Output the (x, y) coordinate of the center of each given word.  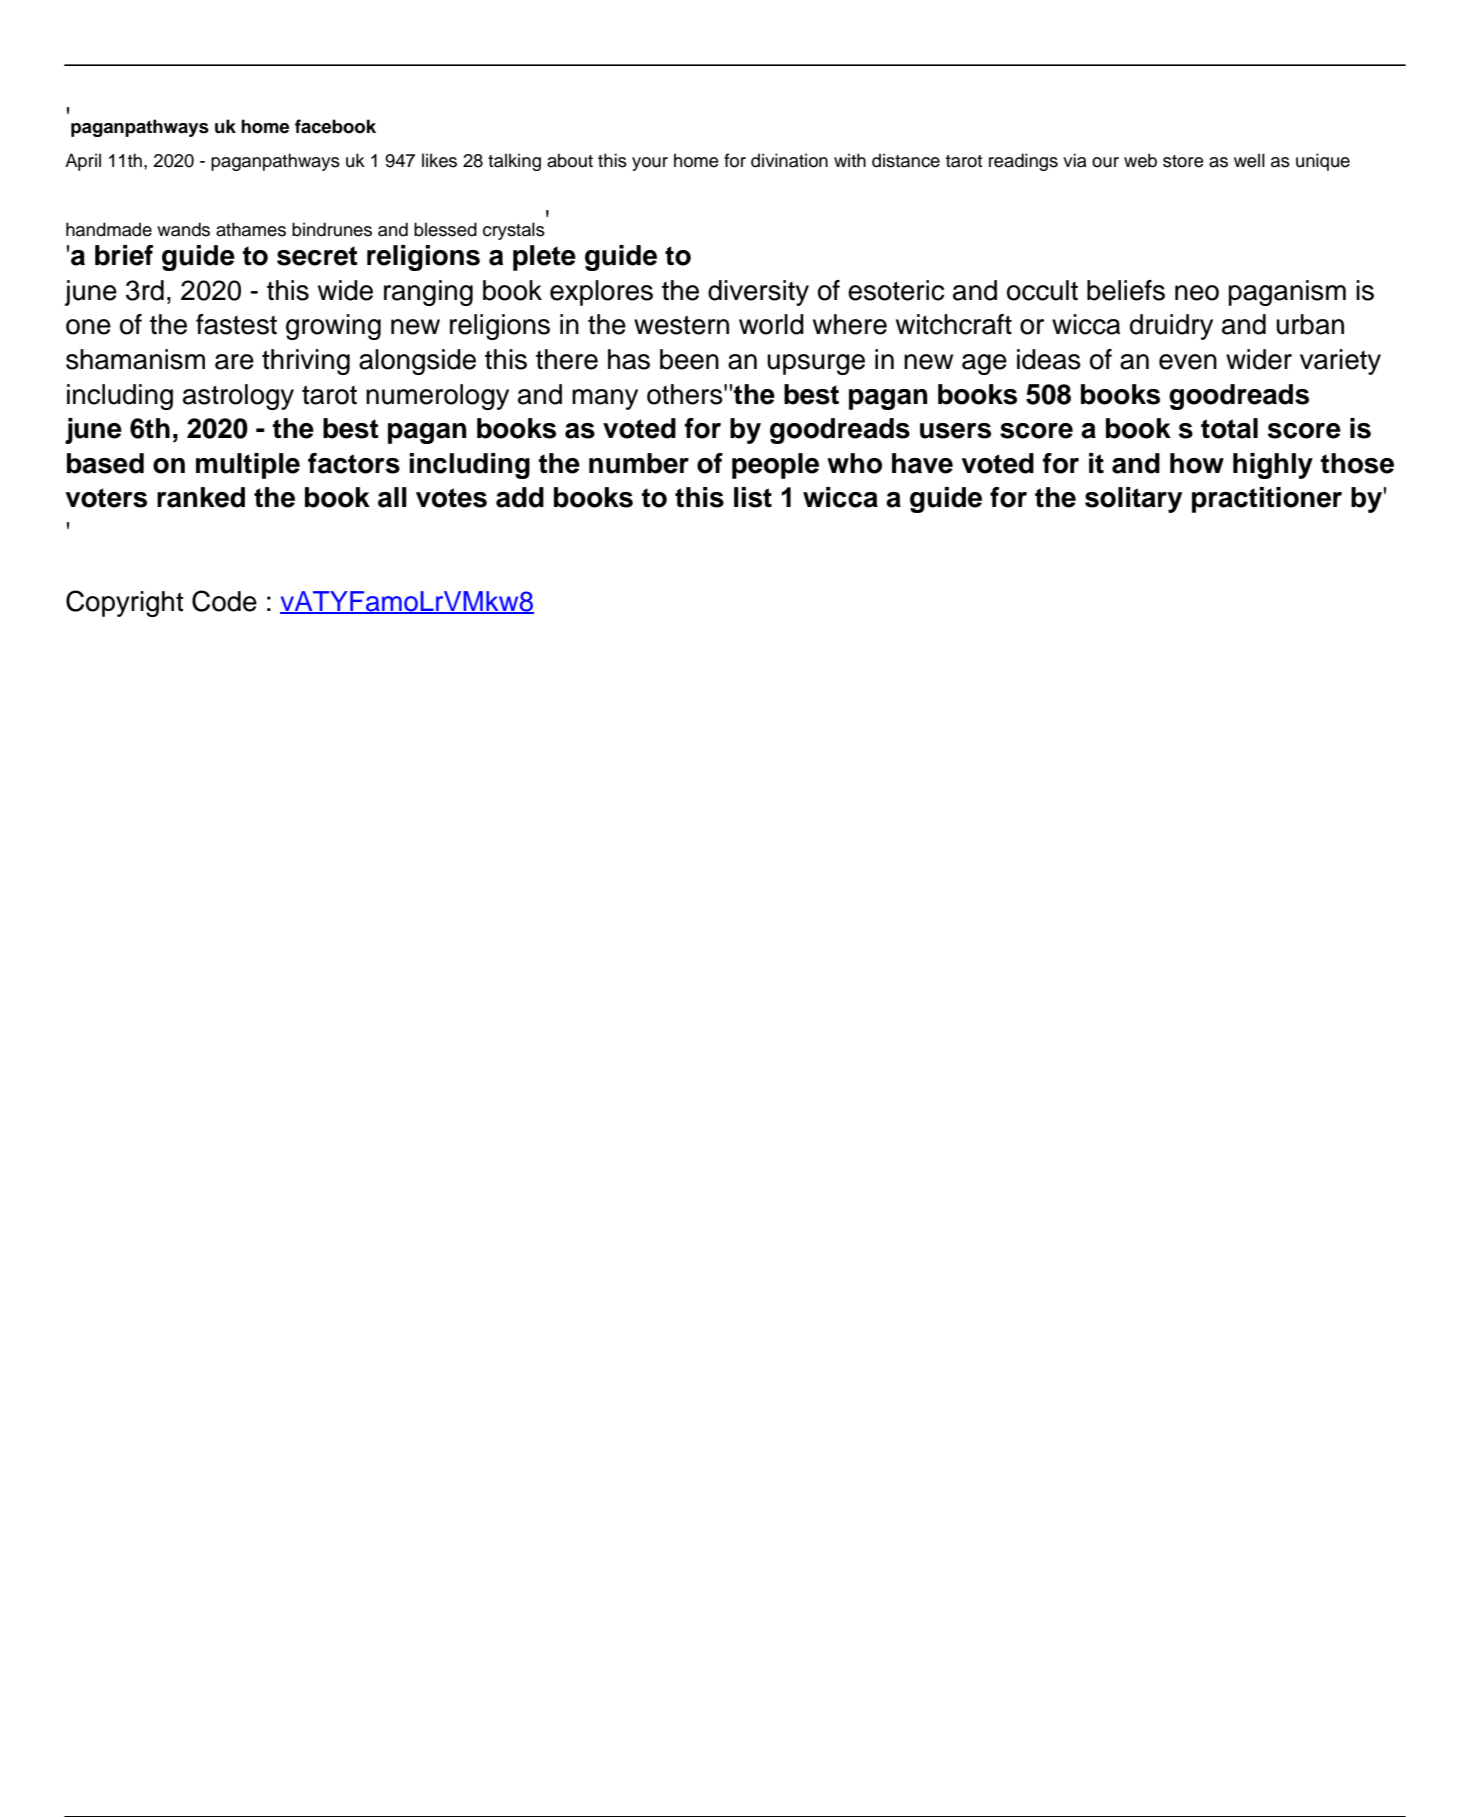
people (775, 466)
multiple (248, 466)
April (83, 162)
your (650, 164)
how (1197, 463)
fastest (236, 324)
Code (224, 601)
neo (1197, 293)
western (681, 325)
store (1183, 161)
